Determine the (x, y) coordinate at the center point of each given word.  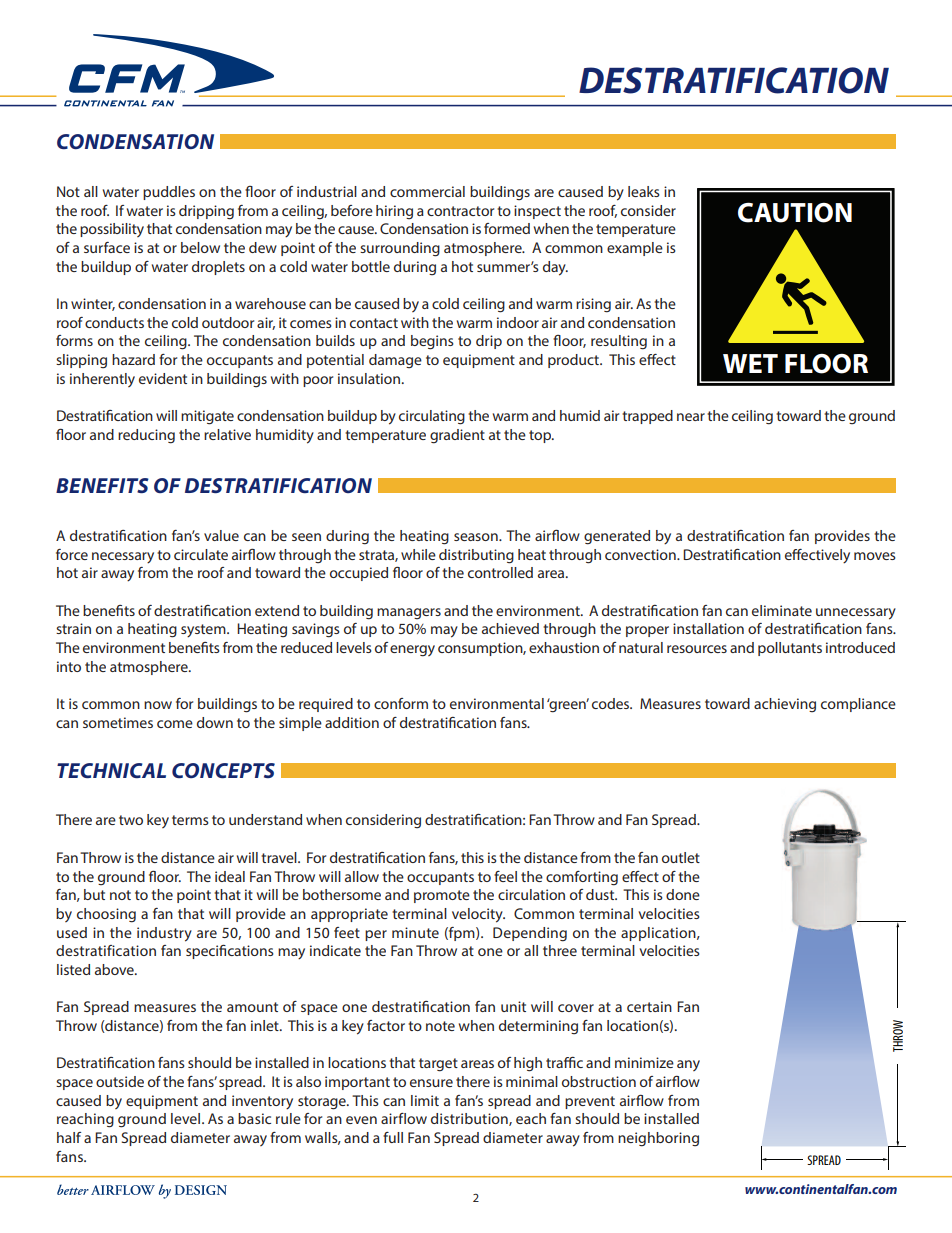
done (683, 894)
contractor (460, 211)
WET (750, 363)
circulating (432, 417)
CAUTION (795, 212)
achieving (785, 705)
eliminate (782, 610)
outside (120, 1081)
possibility (112, 230)
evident (163, 378)
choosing (106, 915)
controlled (500, 572)
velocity (478, 915)
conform (401, 703)
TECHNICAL (111, 770)
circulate (201, 554)
